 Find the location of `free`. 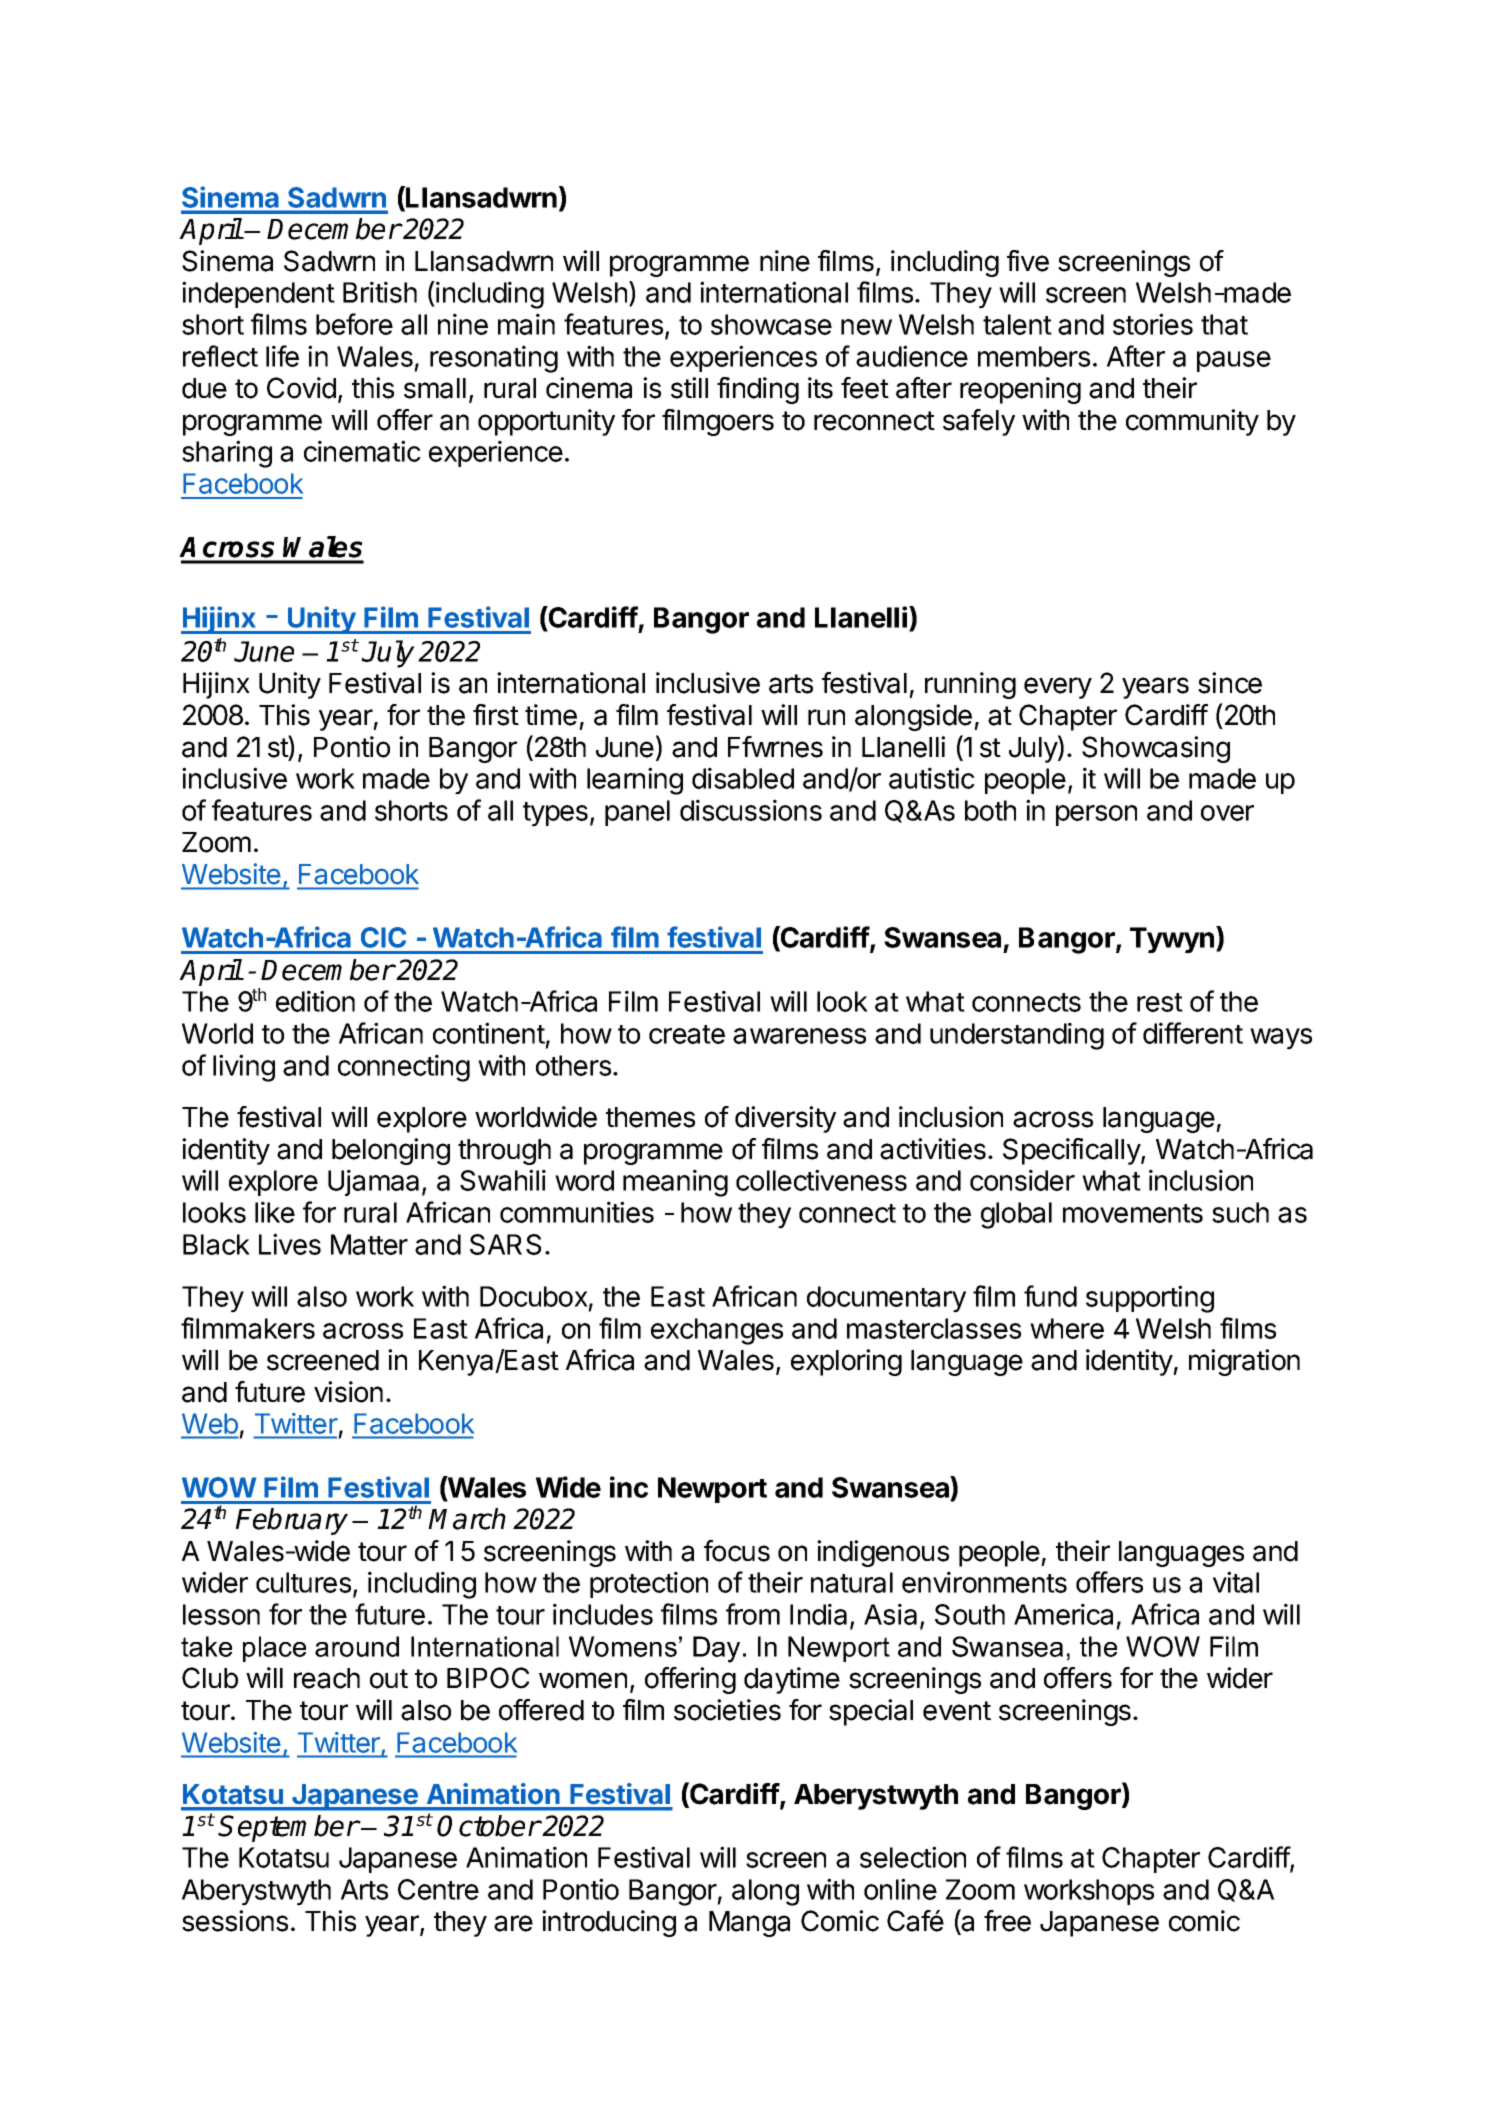

free is located at coordinates (1007, 1921).
